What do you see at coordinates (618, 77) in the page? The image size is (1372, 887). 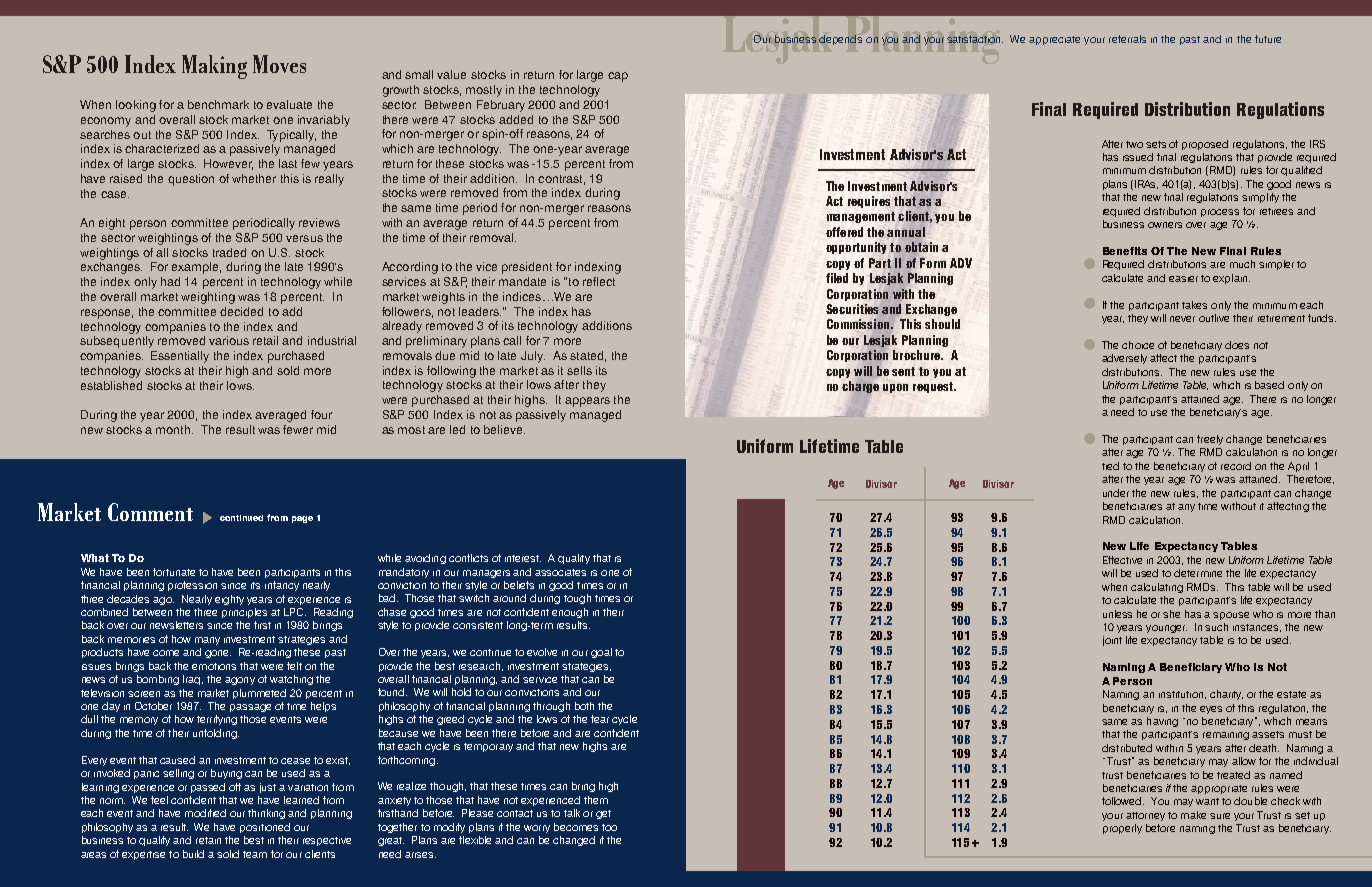 I see `cap` at bounding box center [618, 77].
